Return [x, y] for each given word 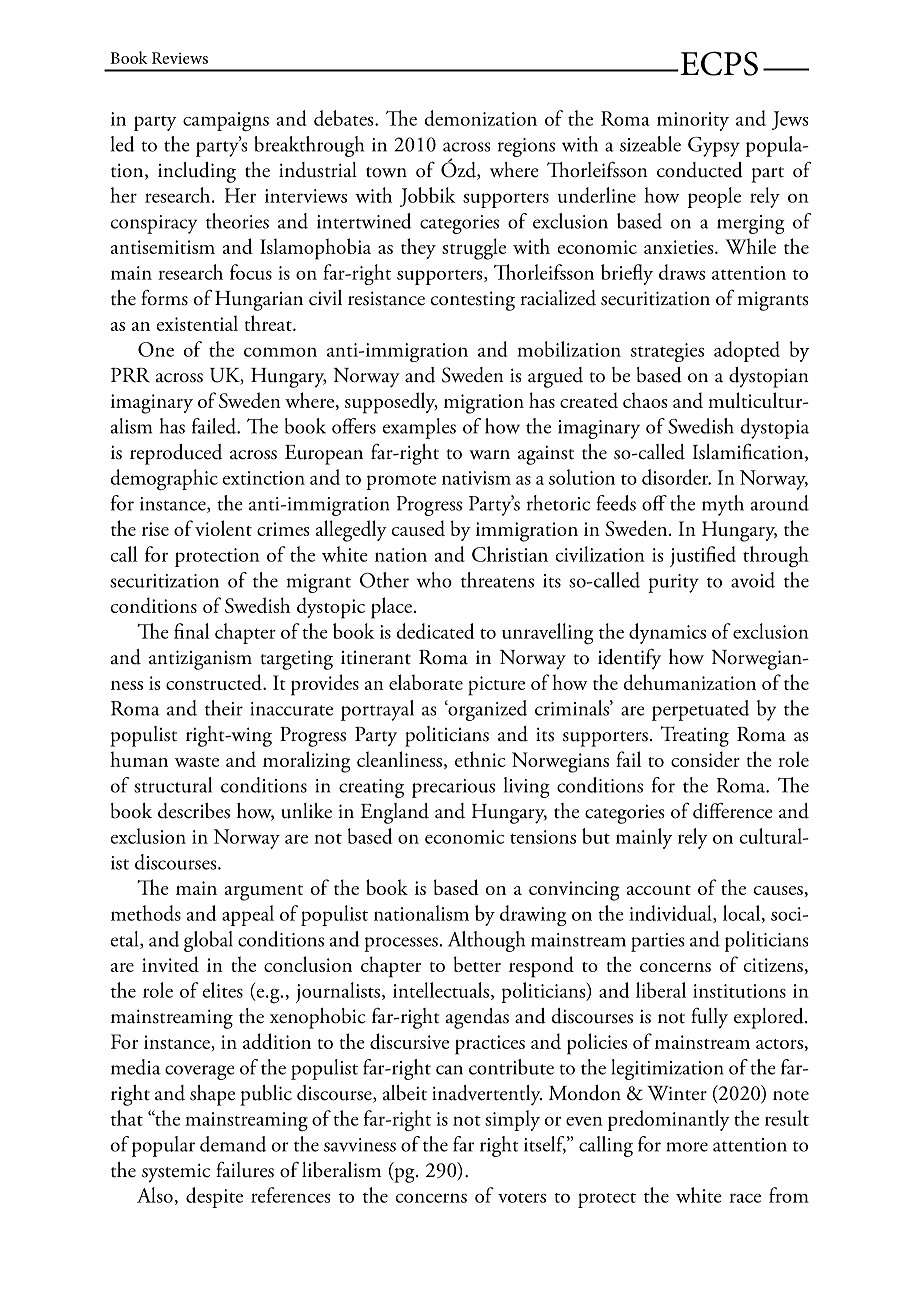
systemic [176, 1173]
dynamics [667, 633]
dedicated [435, 631]
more [687, 1147]
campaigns [226, 122]
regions [526, 147]
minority [693, 121]
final [191, 631]
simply [512, 1120]
